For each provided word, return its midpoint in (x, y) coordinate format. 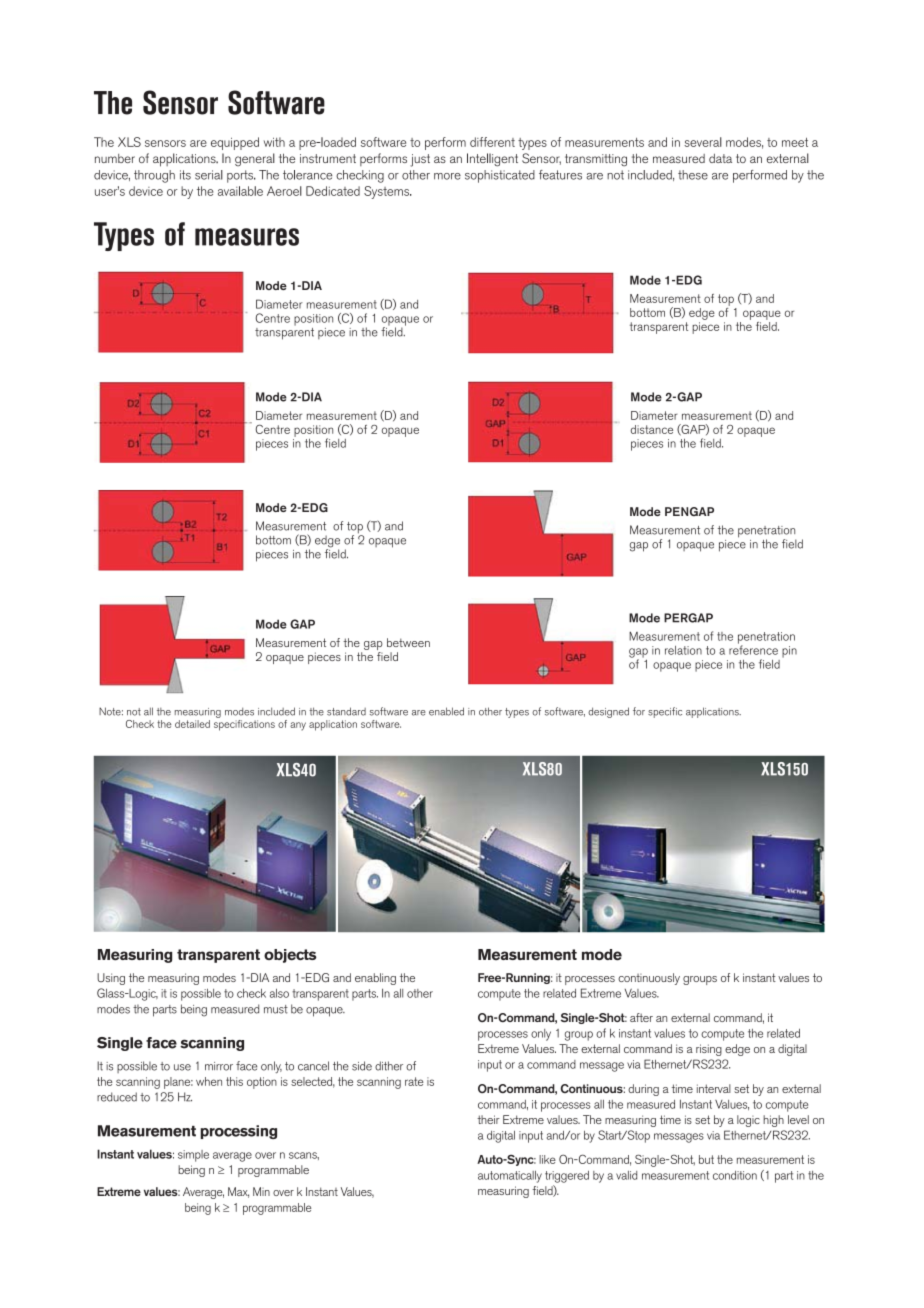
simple (193, 1156)
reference (753, 649)
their (488, 1119)
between (408, 642)
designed (608, 712)
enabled (446, 711)
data (720, 158)
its (185, 175)
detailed (192, 724)
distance (652, 429)
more (447, 176)
